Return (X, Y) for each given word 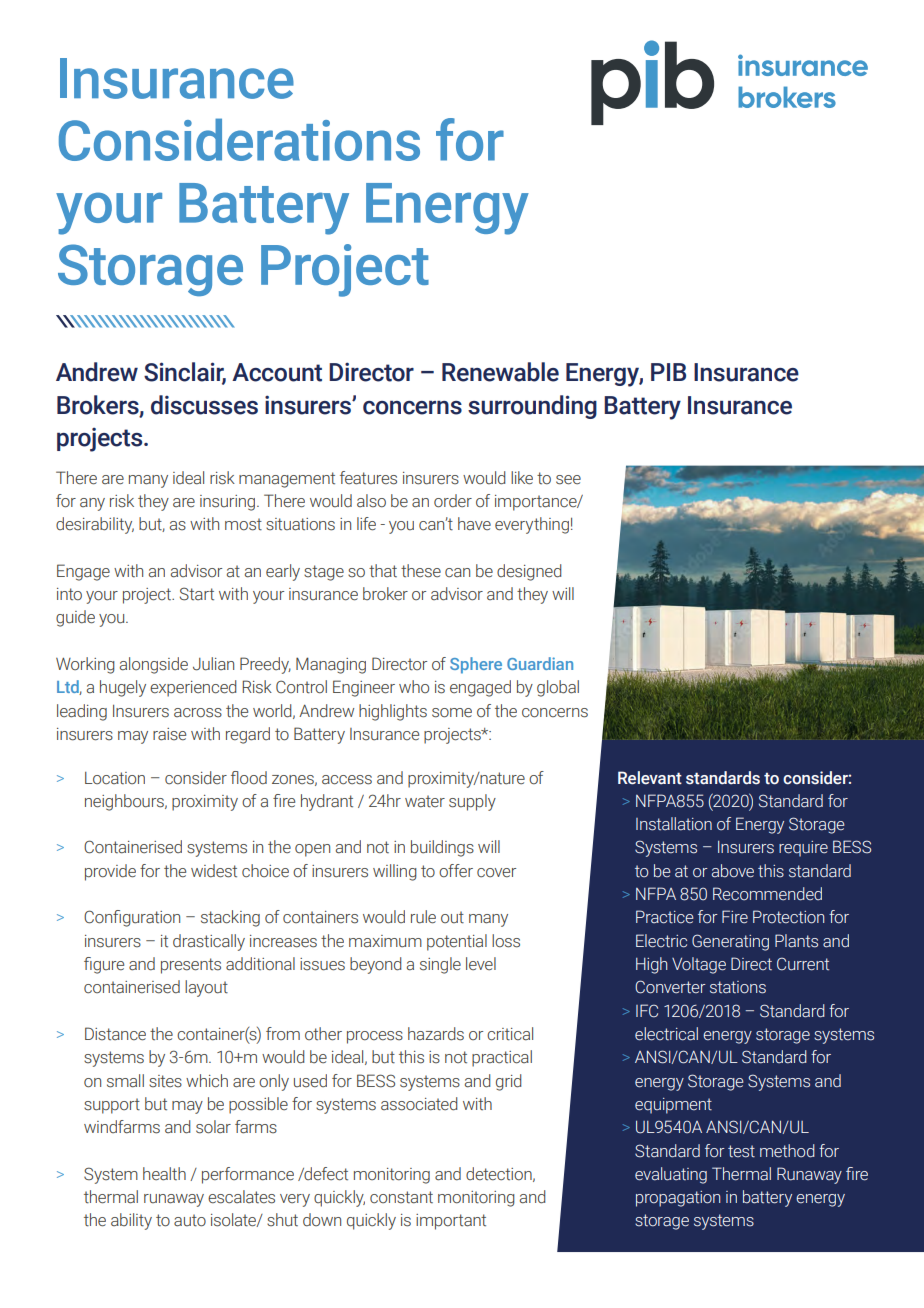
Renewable (500, 372)
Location (115, 778)
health (164, 1174)
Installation (674, 824)
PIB (668, 372)
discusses (204, 405)
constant (401, 1197)
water (425, 801)
